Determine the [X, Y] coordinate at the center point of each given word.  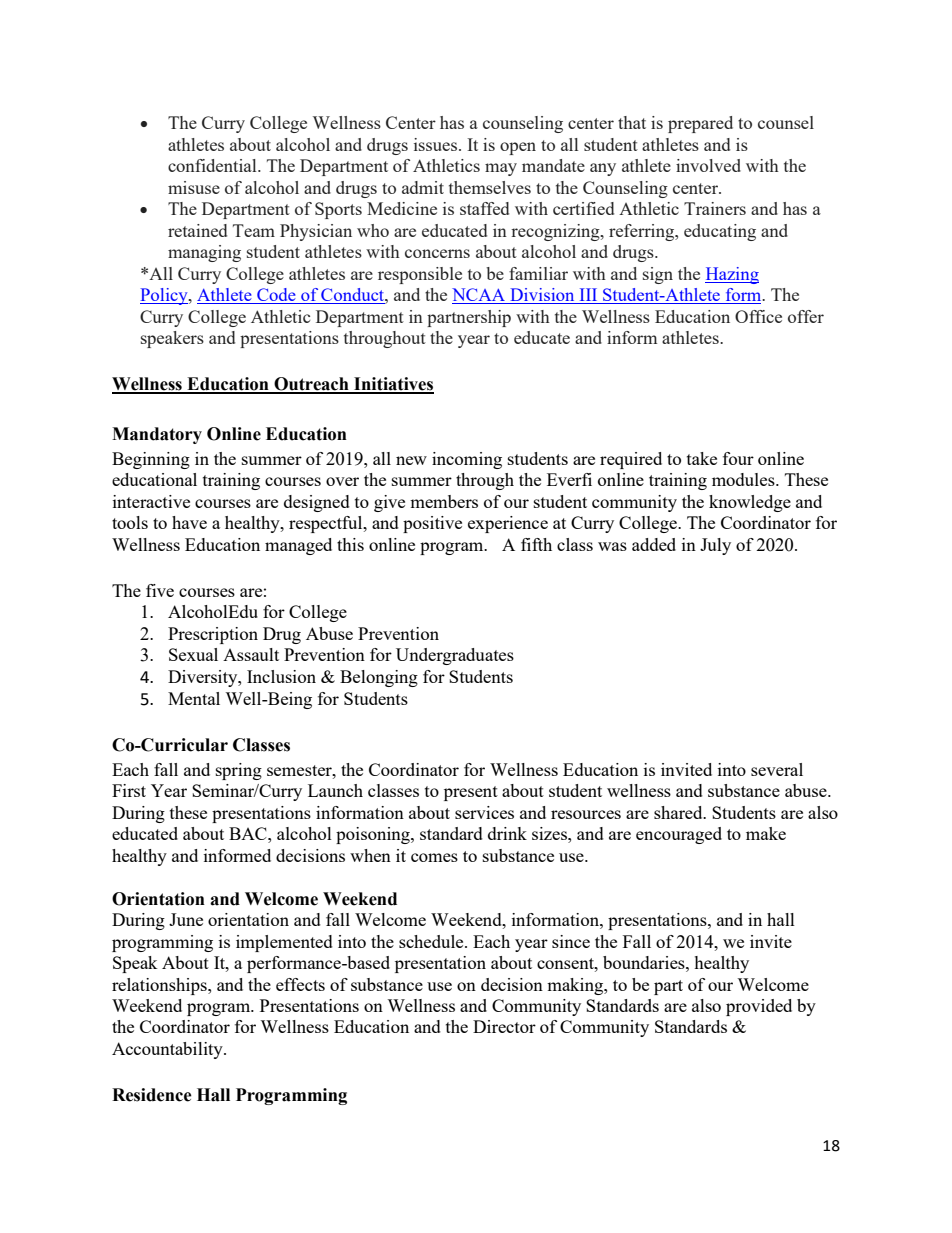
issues [437, 144]
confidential [213, 165]
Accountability [168, 1050]
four [738, 458]
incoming [467, 460]
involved [708, 165]
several [777, 769]
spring [239, 771]
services [484, 812]
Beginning [151, 460]
